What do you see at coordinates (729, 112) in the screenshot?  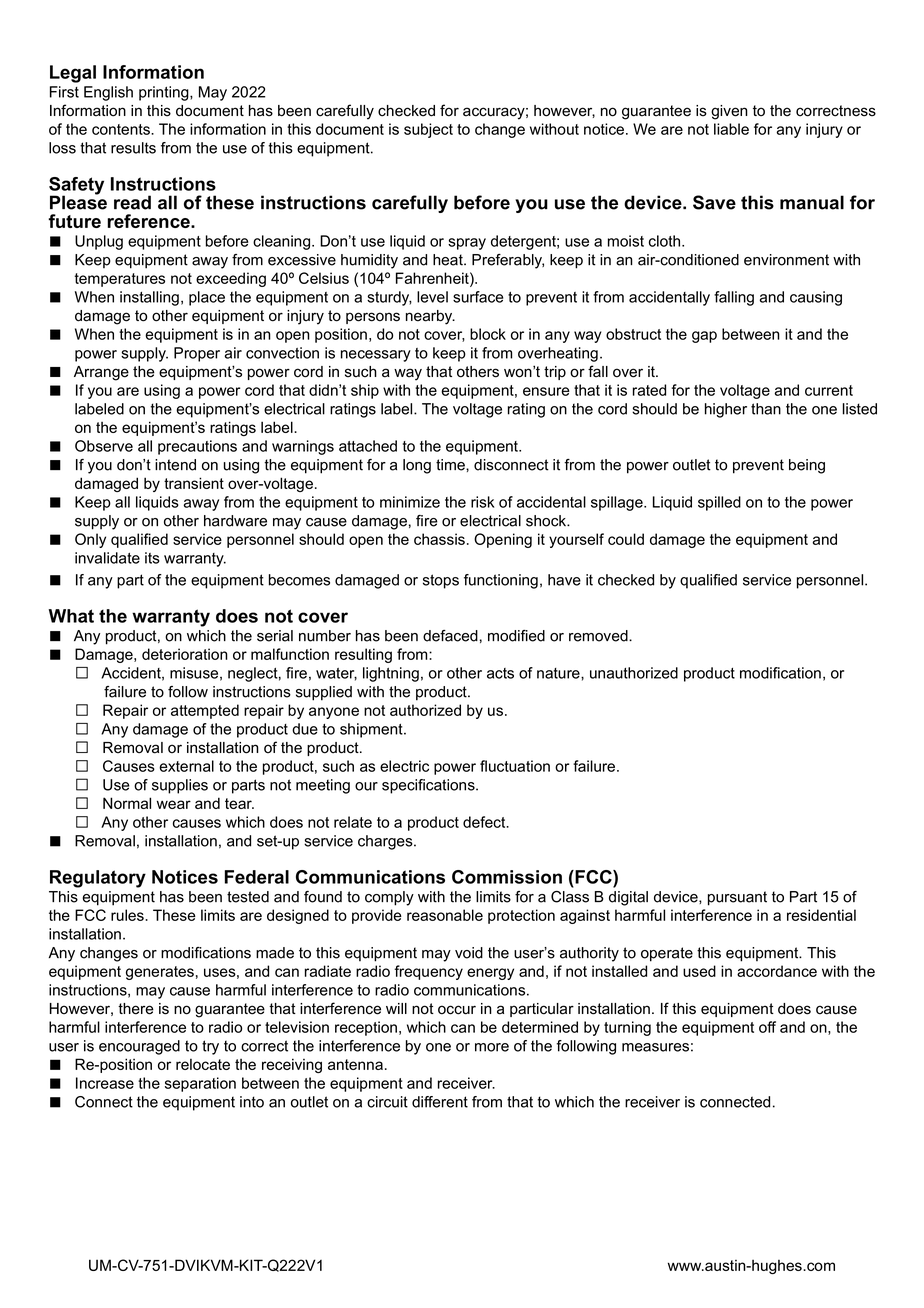 I see `given` at bounding box center [729, 112].
